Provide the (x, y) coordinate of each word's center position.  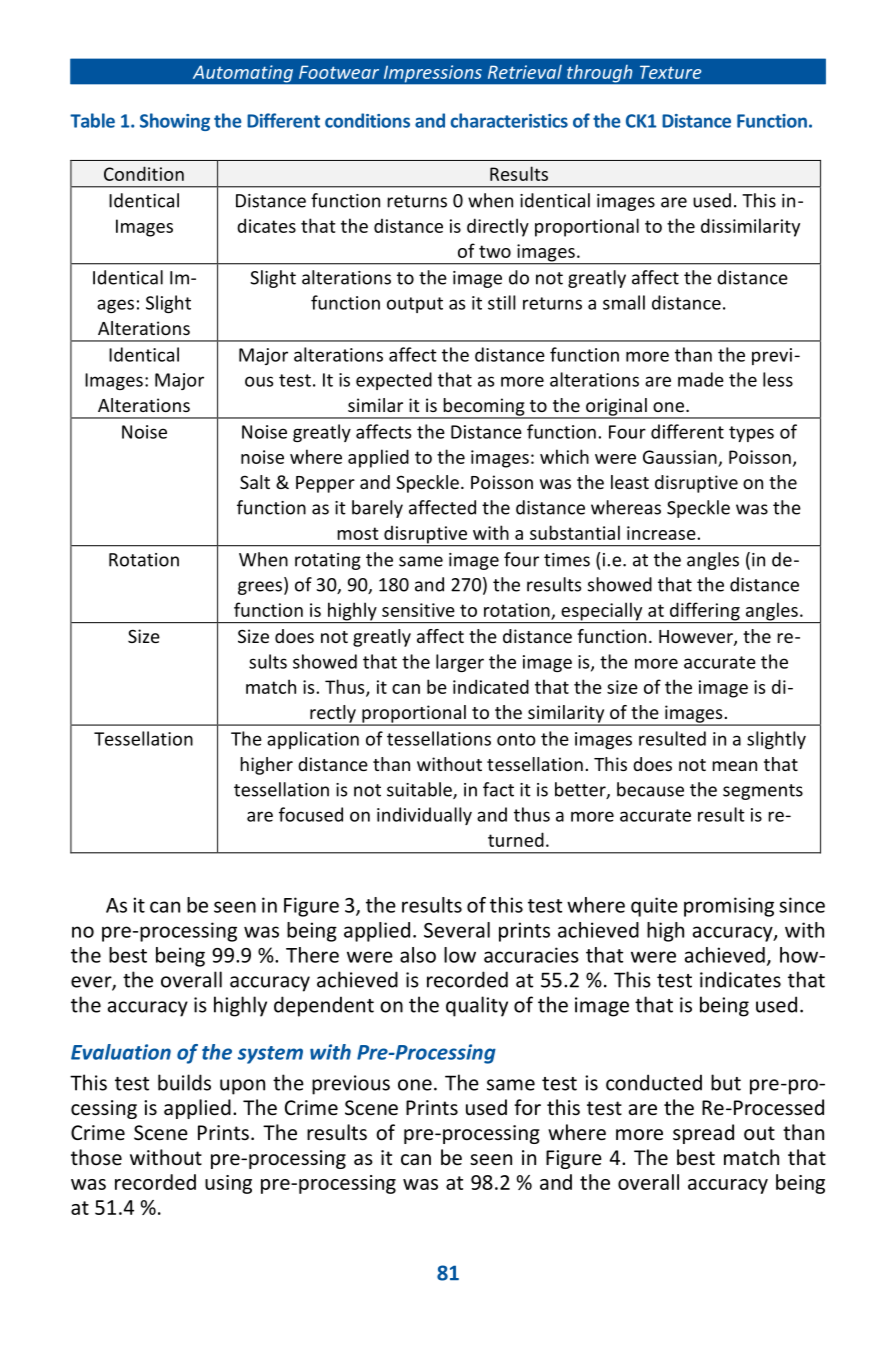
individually (424, 816)
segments (763, 792)
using (228, 1184)
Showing (175, 122)
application (313, 740)
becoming (484, 408)
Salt (255, 482)
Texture (671, 72)
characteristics (509, 120)
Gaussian (680, 457)
